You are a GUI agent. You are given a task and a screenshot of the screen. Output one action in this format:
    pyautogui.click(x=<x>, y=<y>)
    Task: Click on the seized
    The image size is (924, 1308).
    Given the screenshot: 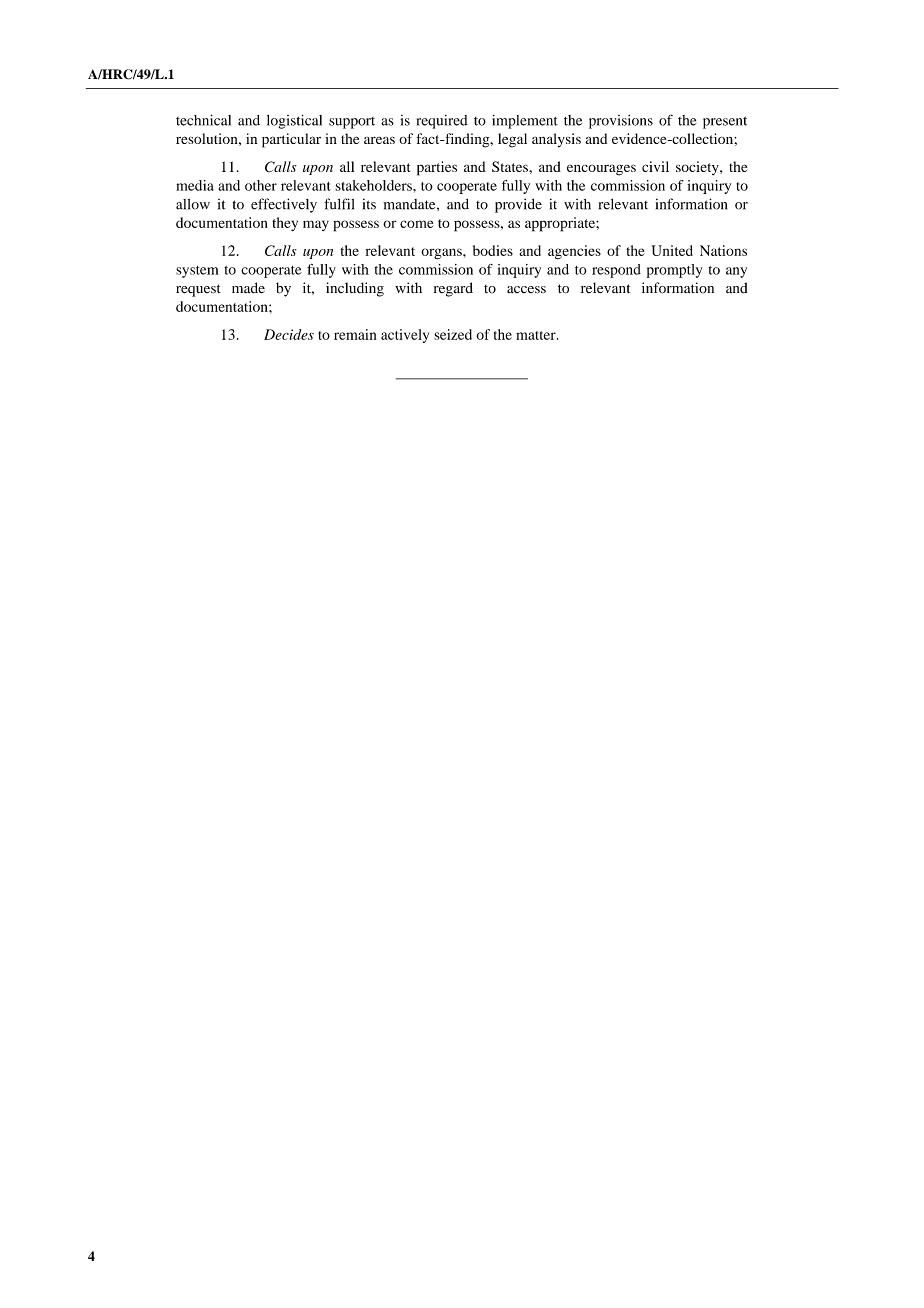 What is the action you would take?
    pyautogui.click(x=453, y=334)
